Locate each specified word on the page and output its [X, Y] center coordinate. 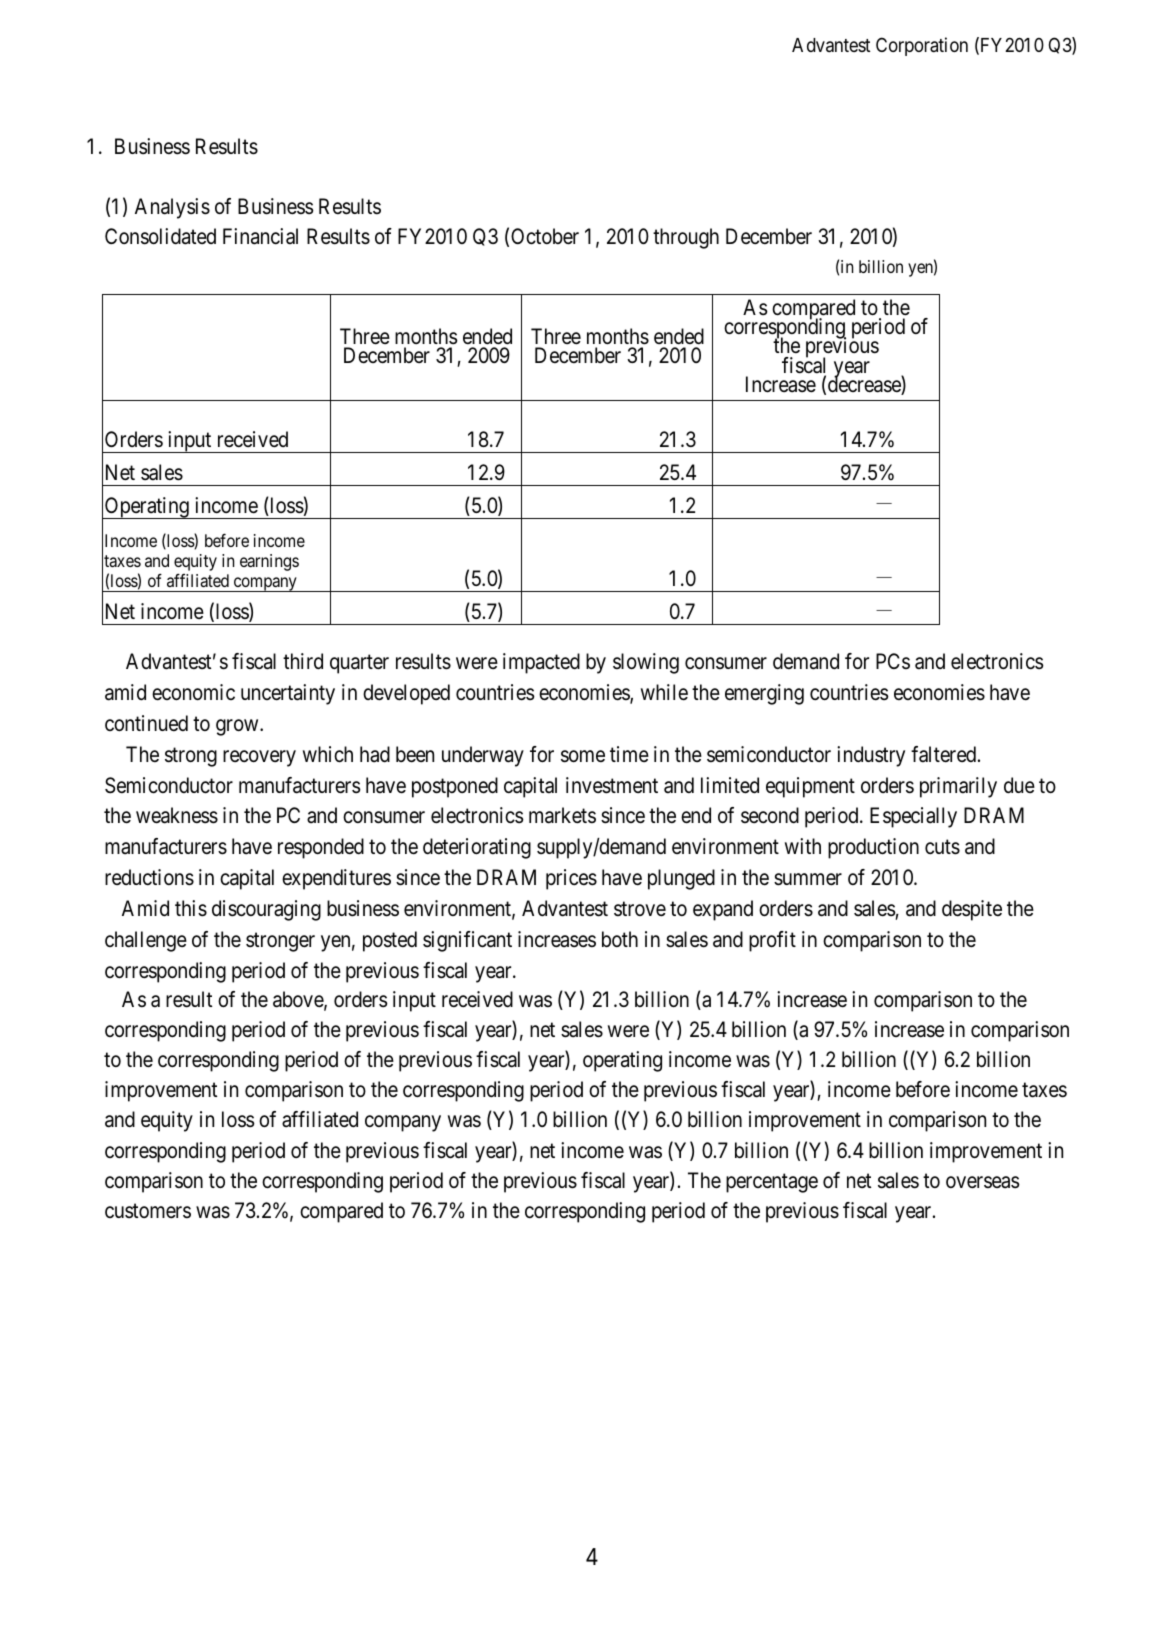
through [686, 238]
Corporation [922, 46]
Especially [913, 817]
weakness [177, 815]
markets [562, 815]
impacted [541, 663]
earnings [269, 562]
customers [148, 1211]
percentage [772, 1183]
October [545, 236]
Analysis [172, 208]
